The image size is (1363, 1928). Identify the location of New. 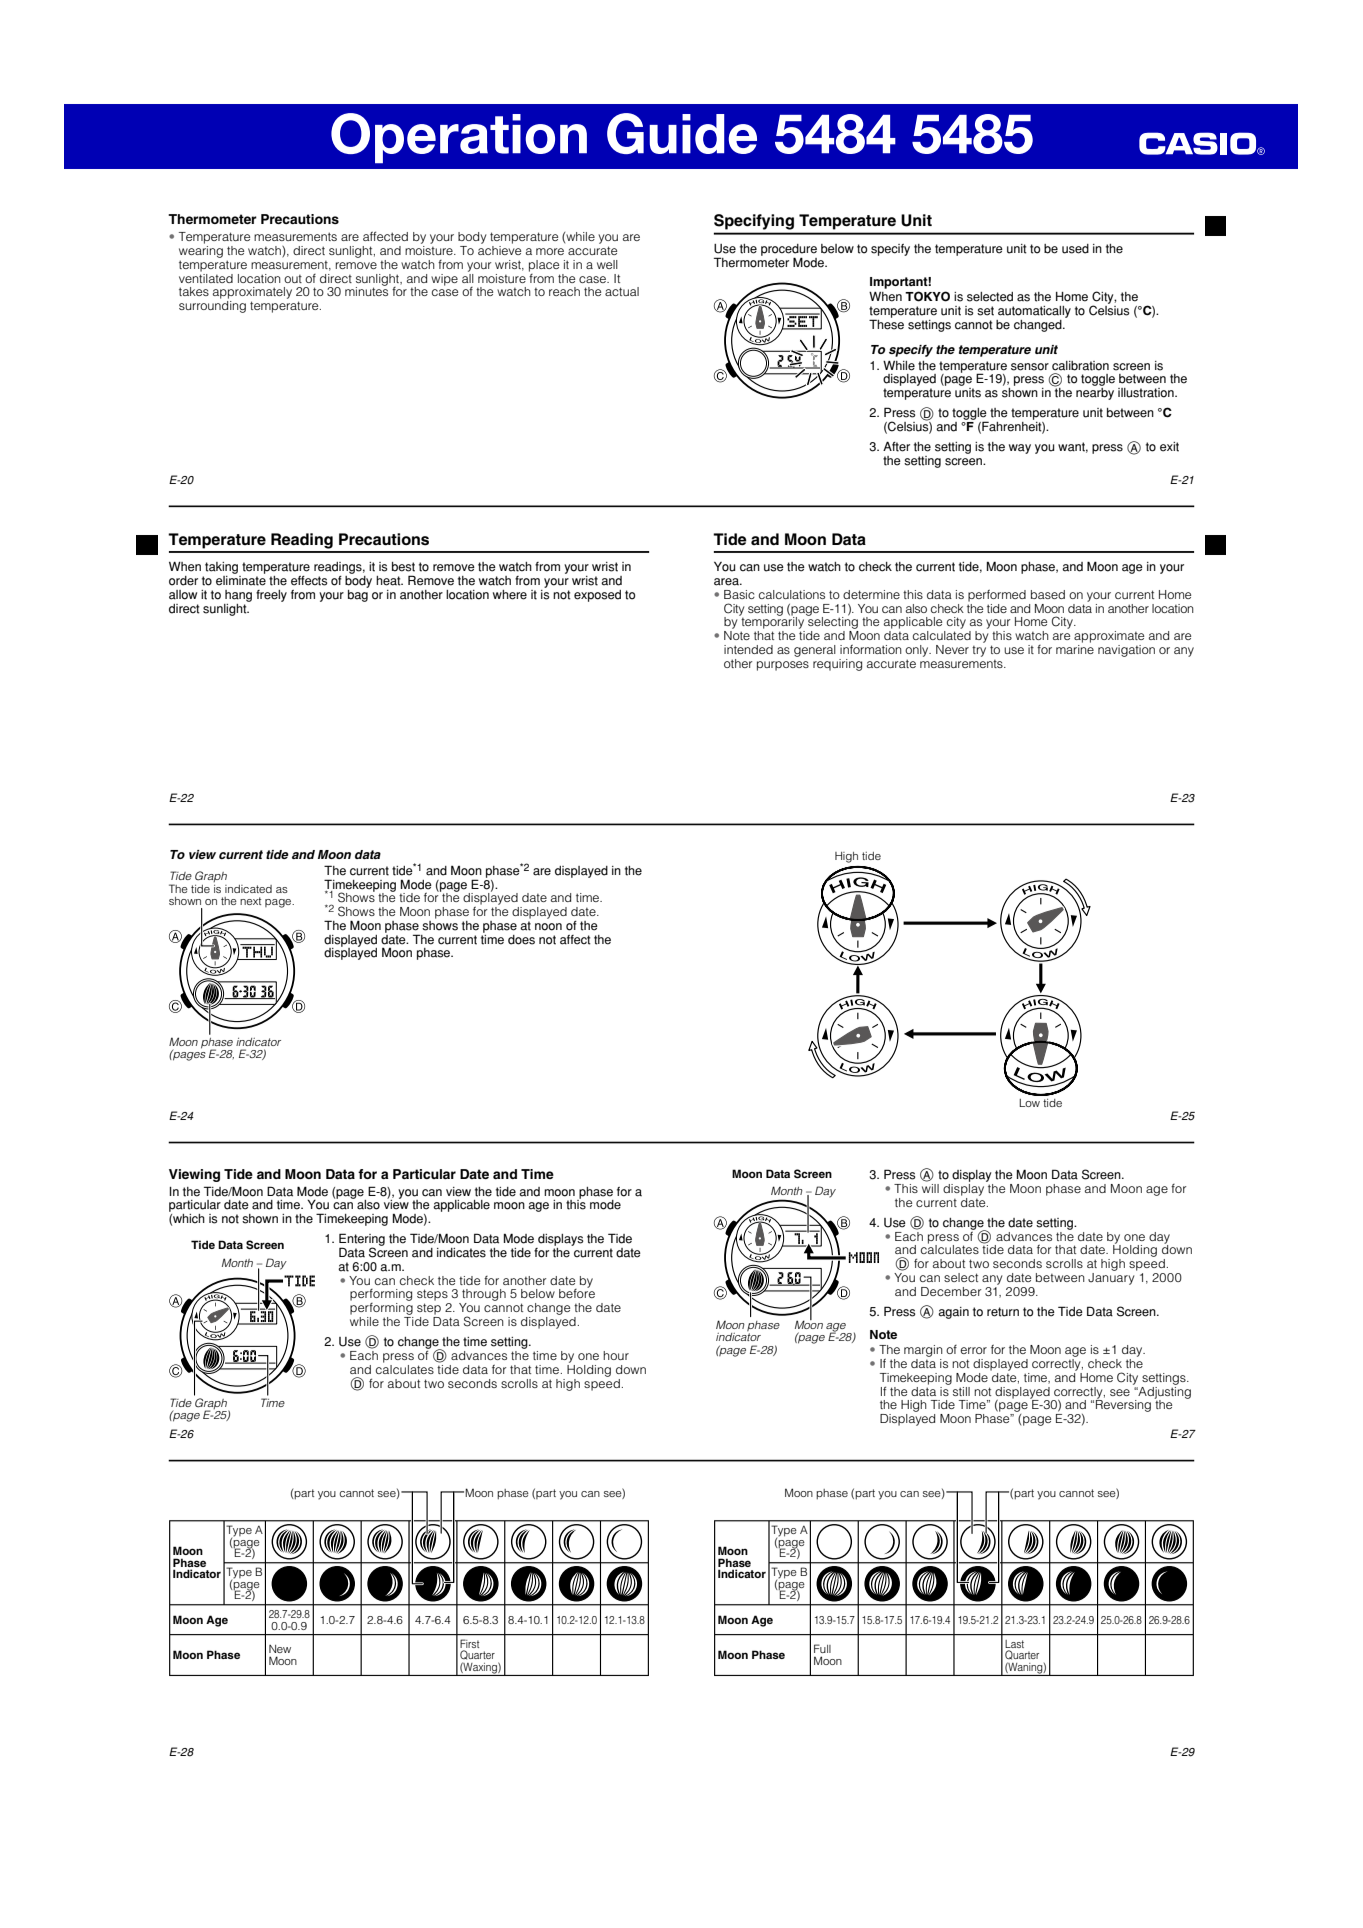
(280, 1649).
